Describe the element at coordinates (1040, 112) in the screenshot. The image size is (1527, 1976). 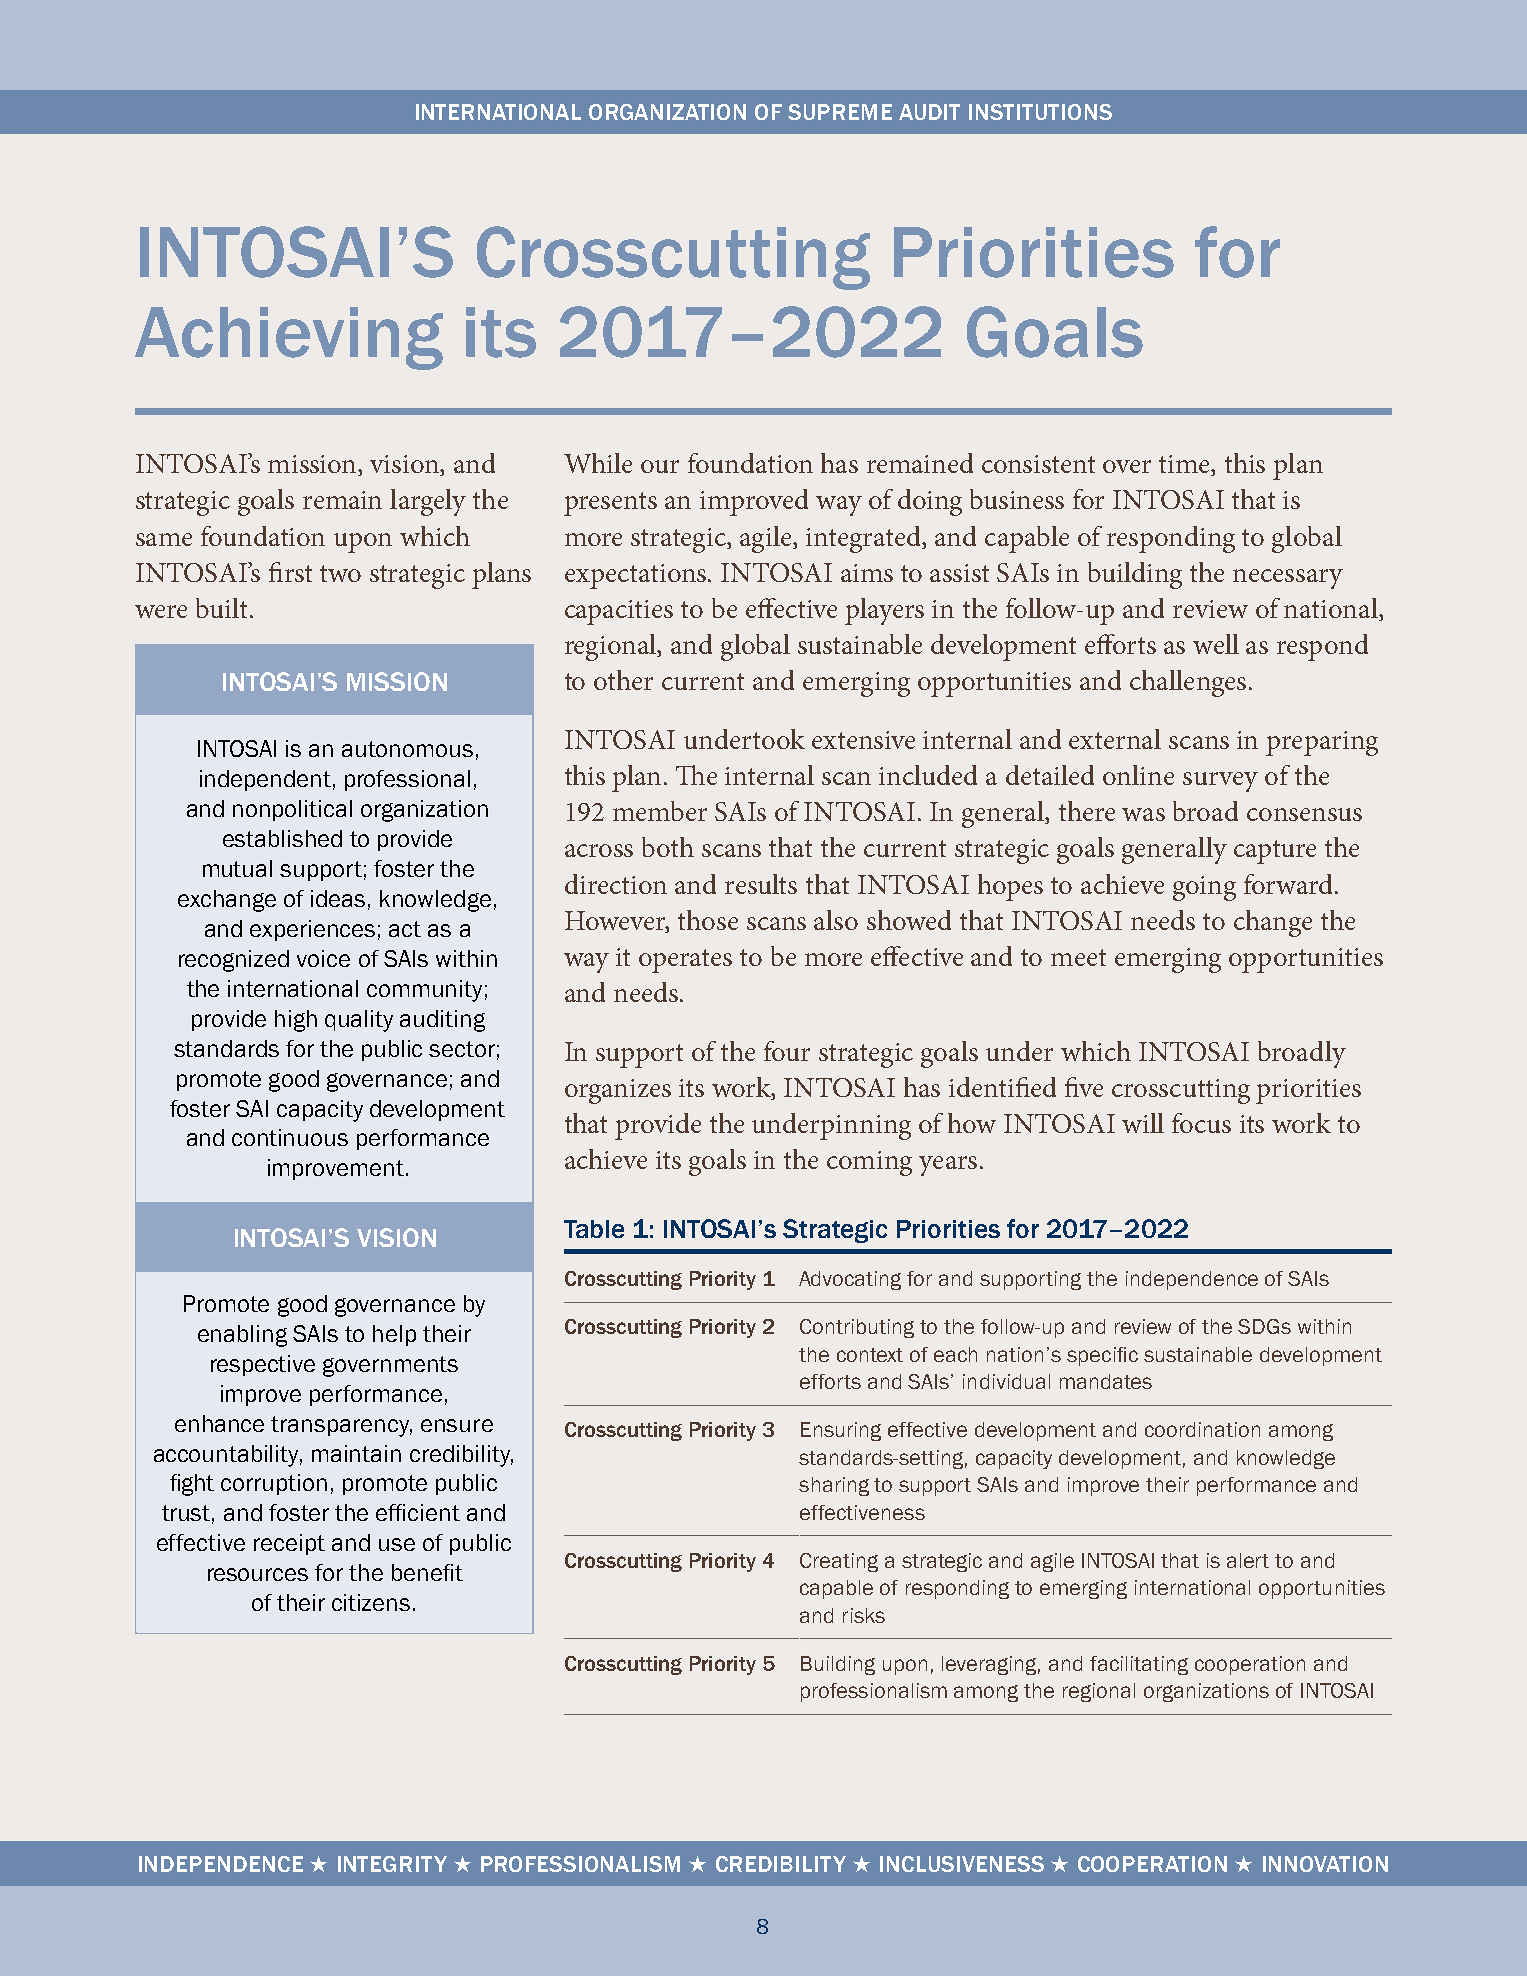
I see `INSTITUTIONS` at that location.
